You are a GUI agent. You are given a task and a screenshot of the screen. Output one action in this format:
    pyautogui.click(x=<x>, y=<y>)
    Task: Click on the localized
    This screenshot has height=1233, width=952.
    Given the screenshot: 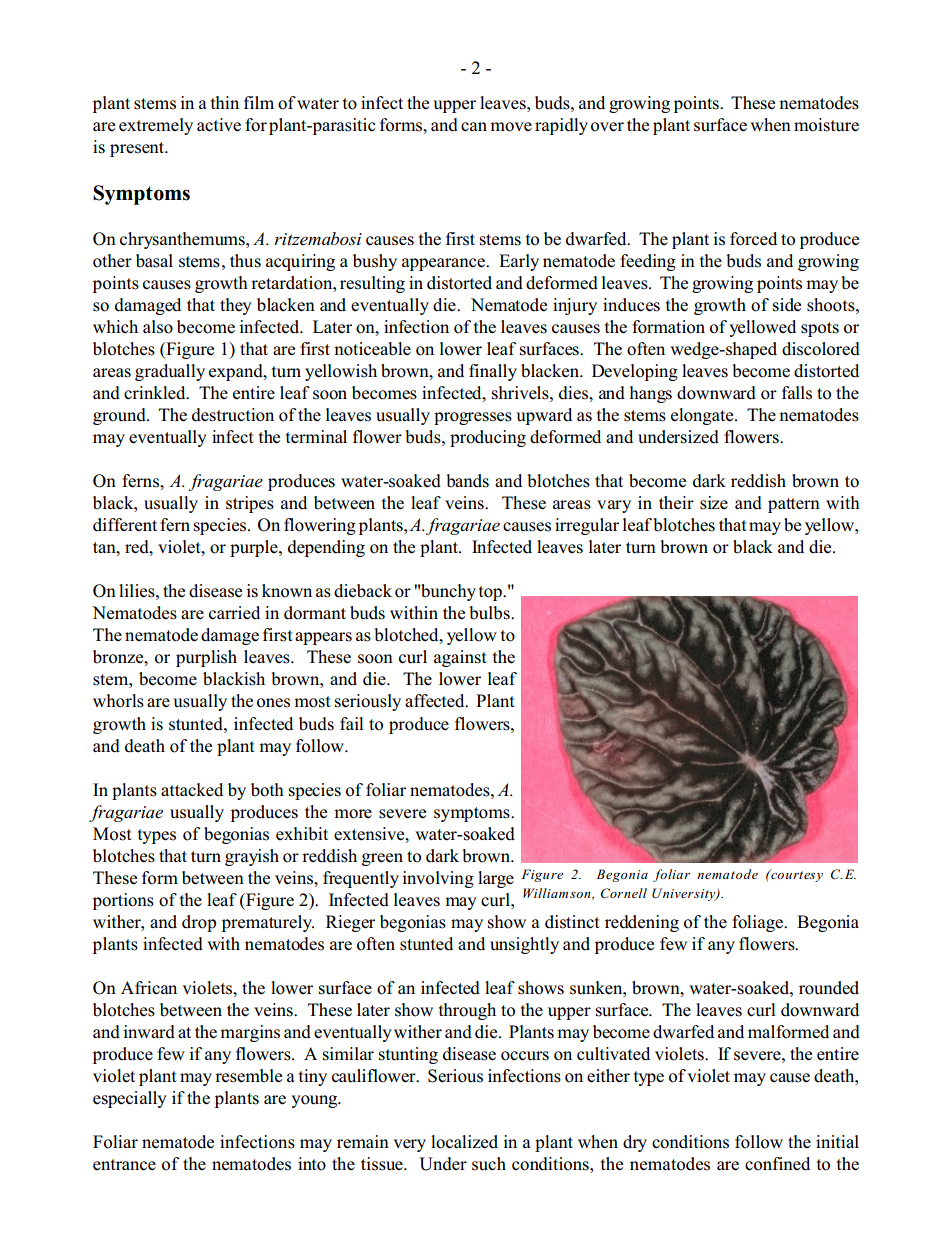 What is the action you would take?
    pyautogui.click(x=464, y=1142)
